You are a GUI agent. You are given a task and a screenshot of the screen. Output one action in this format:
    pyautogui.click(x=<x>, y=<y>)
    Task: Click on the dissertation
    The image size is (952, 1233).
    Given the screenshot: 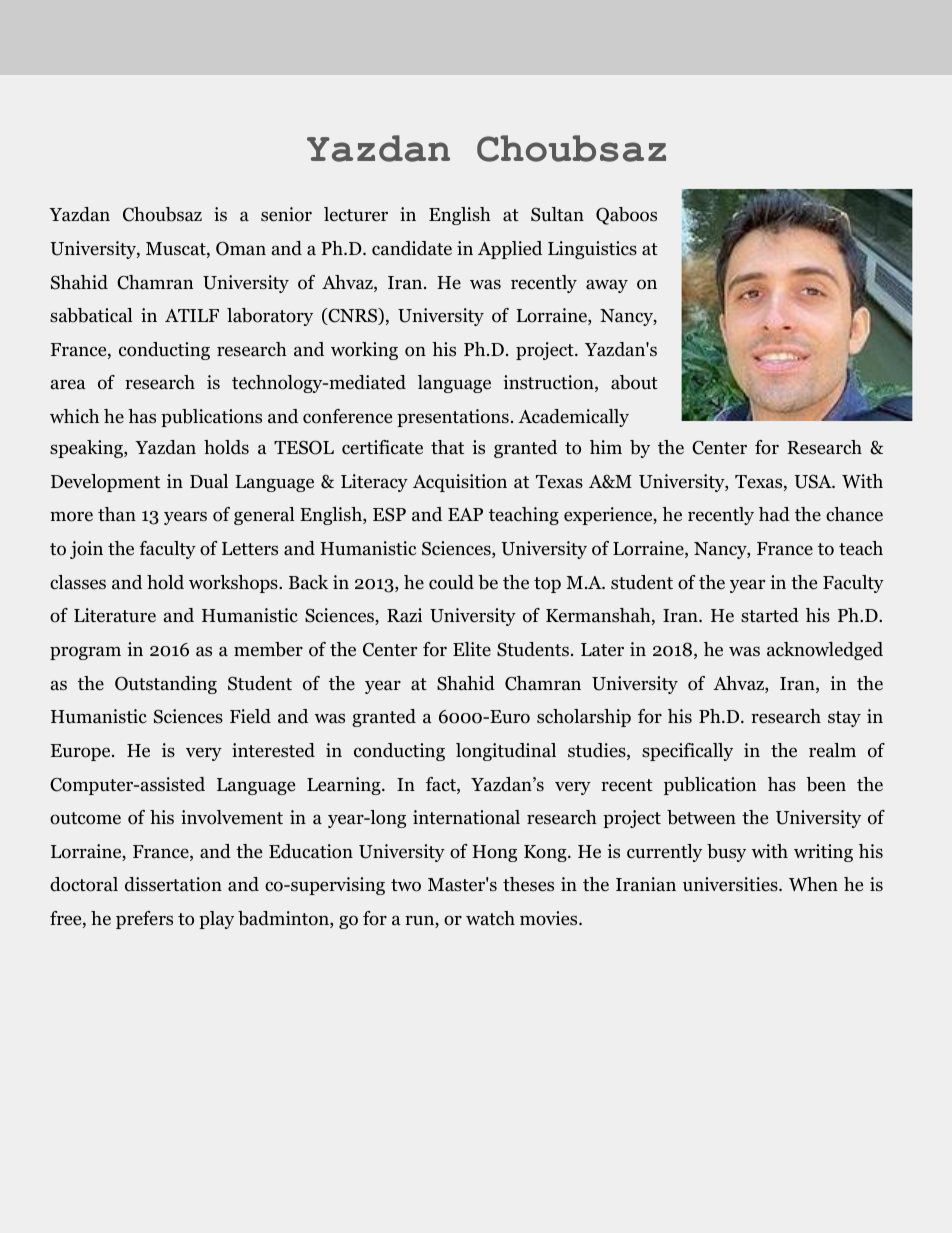 What is the action you would take?
    pyautogui.click(x=173, y=884)
